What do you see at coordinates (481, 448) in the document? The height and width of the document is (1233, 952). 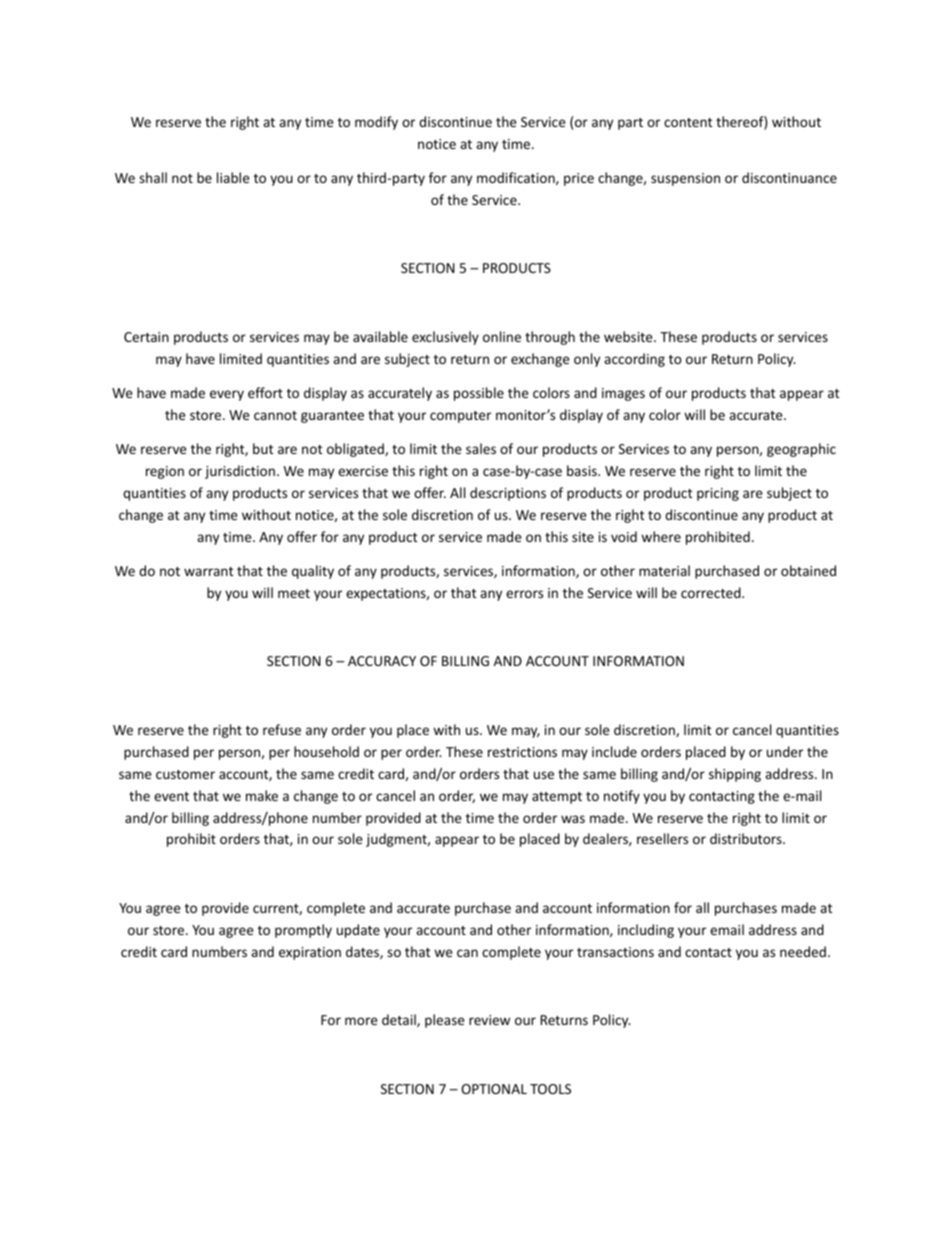 I see `sales` at bounding box center [481, 448].
